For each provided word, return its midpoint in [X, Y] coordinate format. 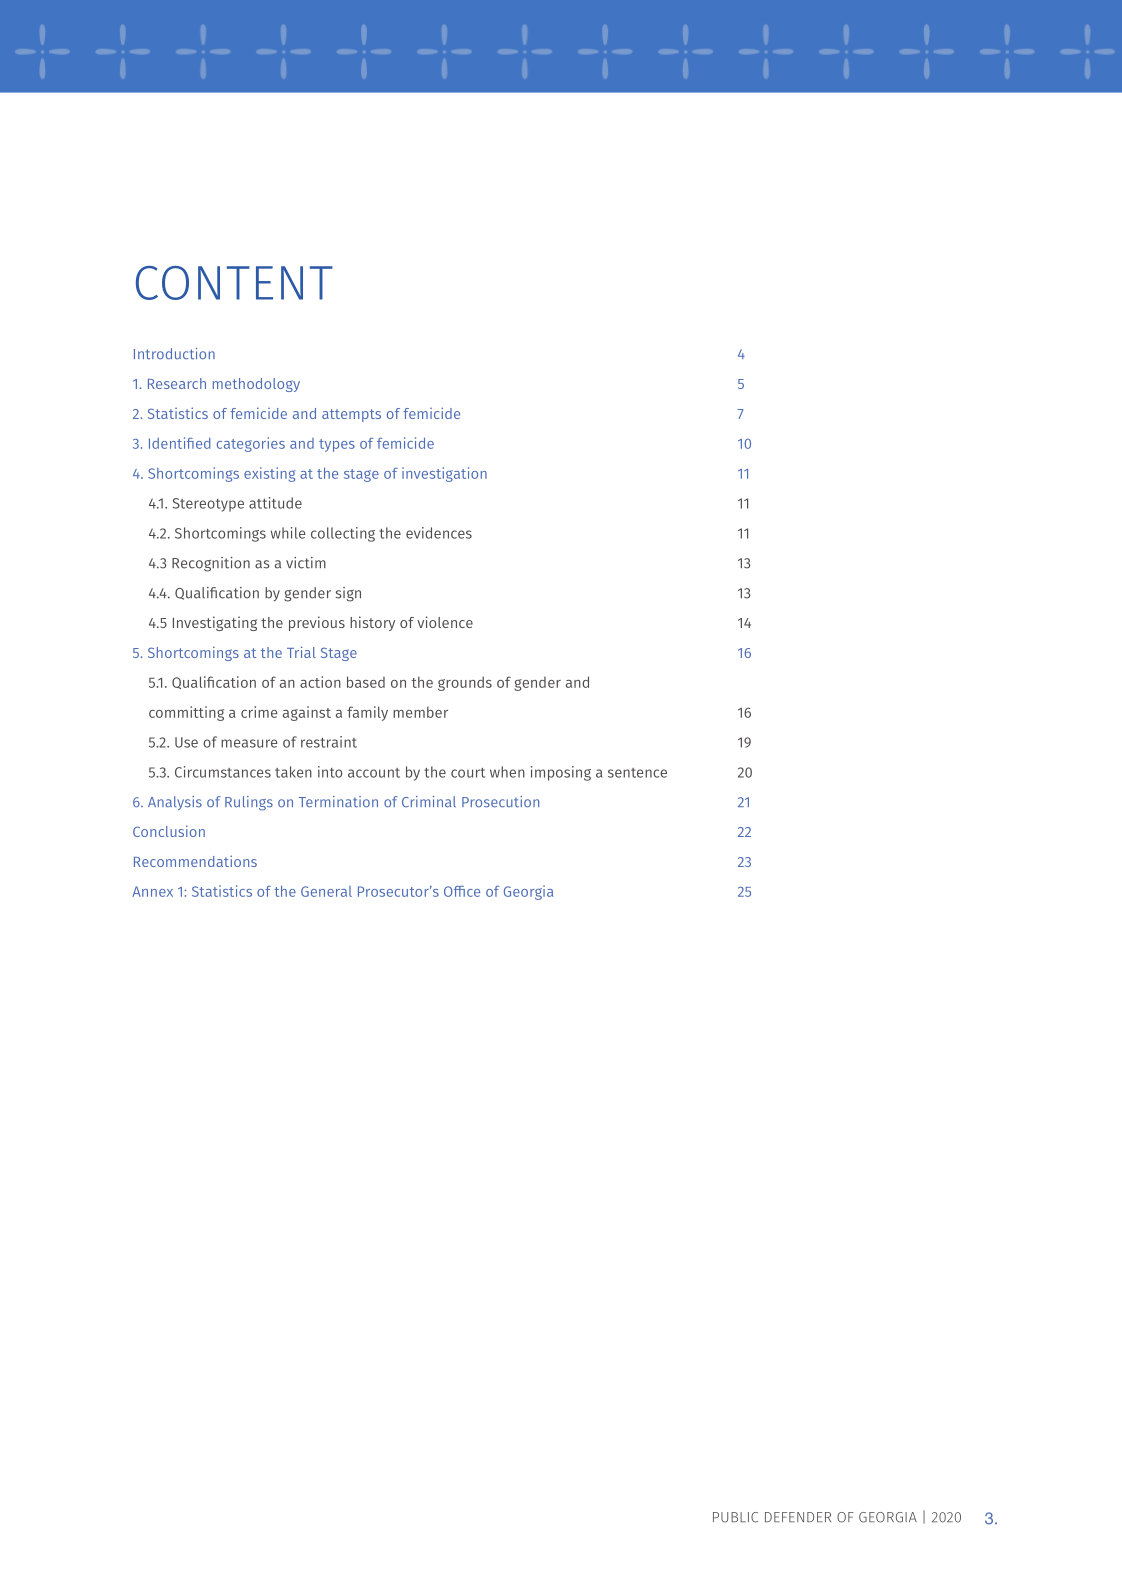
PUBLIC [735, 1517]
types [337, 445]
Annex [152, 891]
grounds [465, 683]
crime [259, 712]
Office [462, 891]
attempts [351, 415]
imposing [561, 773]
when [507, 772]
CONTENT [234, 283]
